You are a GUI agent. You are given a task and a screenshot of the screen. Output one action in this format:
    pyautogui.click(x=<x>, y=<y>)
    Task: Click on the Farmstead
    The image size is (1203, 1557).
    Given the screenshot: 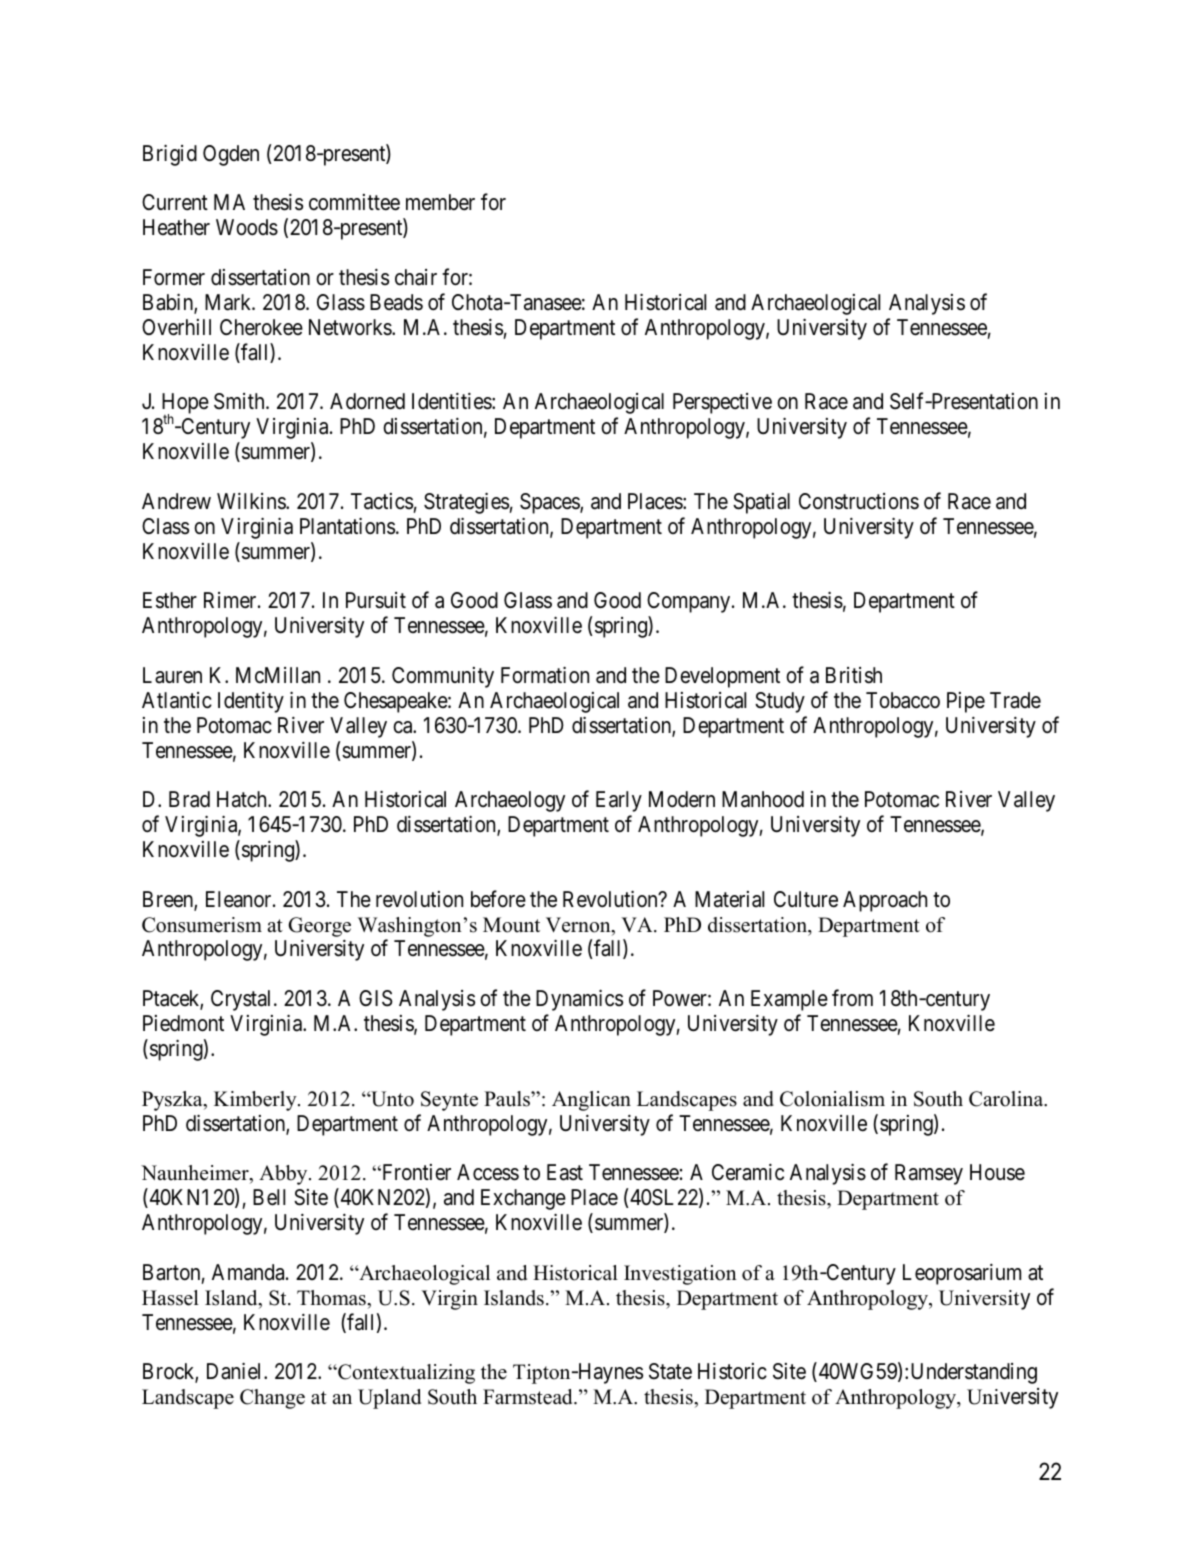 What is the action you would take?
    pyautogui.click(x=529, y=1397)
